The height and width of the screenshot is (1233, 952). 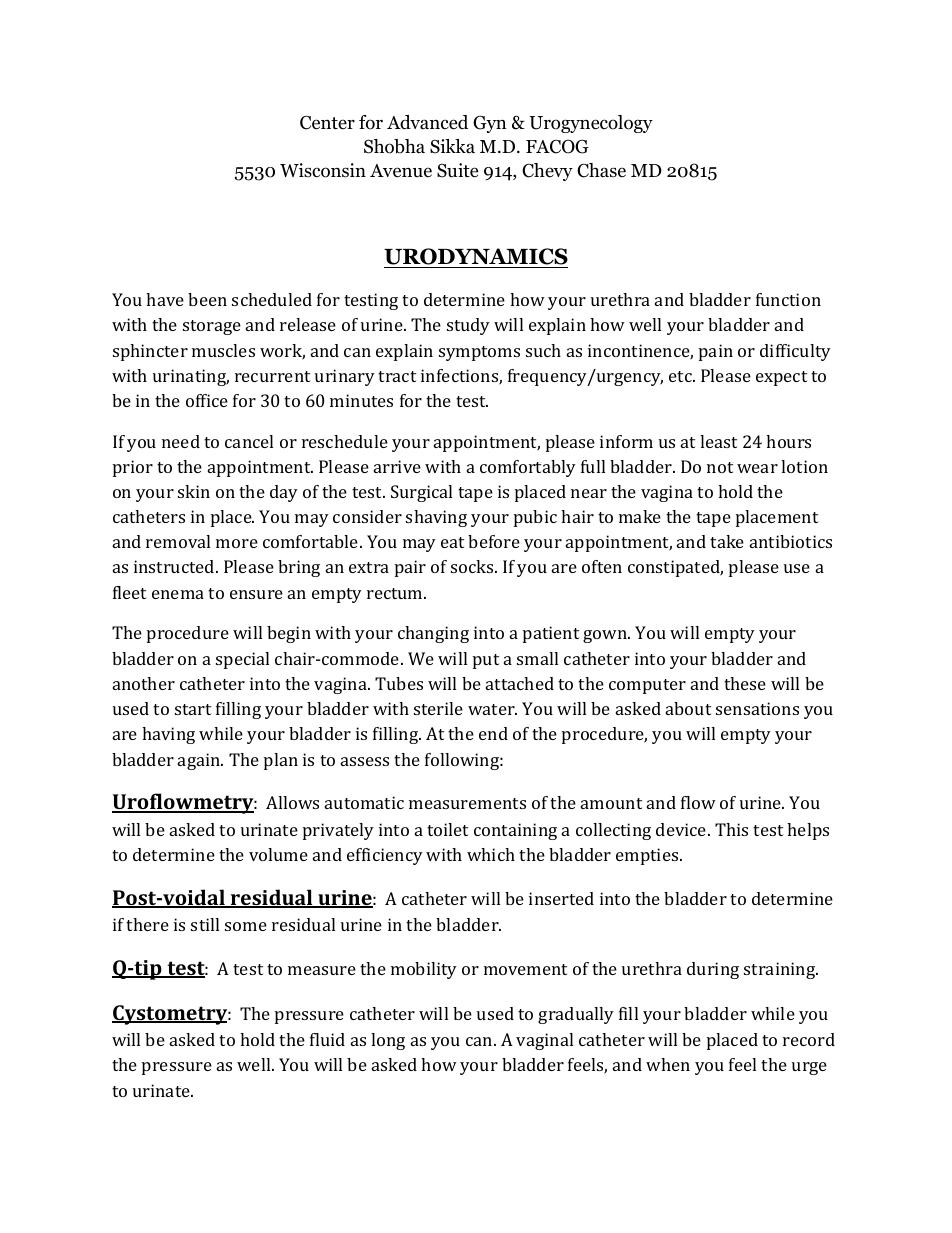 What do you see at coordinates (479, 353) in the screenshot?
I see `symptoms` at bounding box center [479, 353].
